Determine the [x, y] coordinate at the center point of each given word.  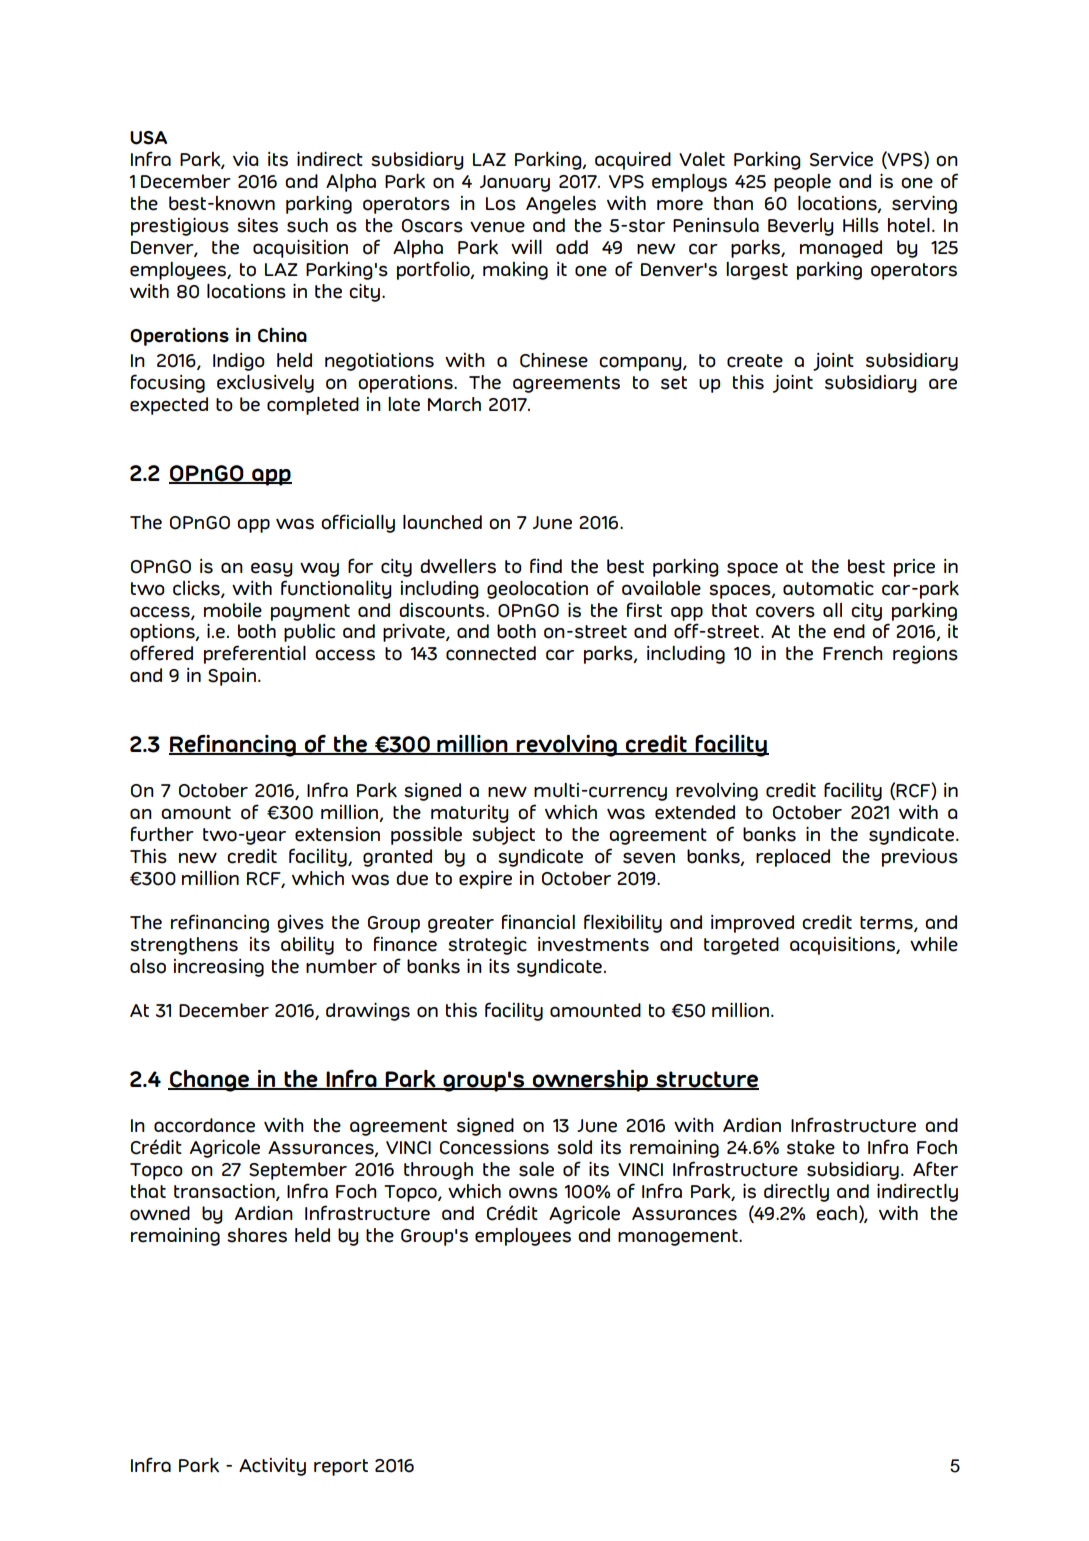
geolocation [537, 590]
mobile [233, 610]
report [341, 1467]
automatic [828, 588]
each [836, 1213]
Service [841, 159]
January [515, 183]
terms [887, 924]
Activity [272, 1467]
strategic [487, 946]
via [246, 159]
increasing [219, 968]
